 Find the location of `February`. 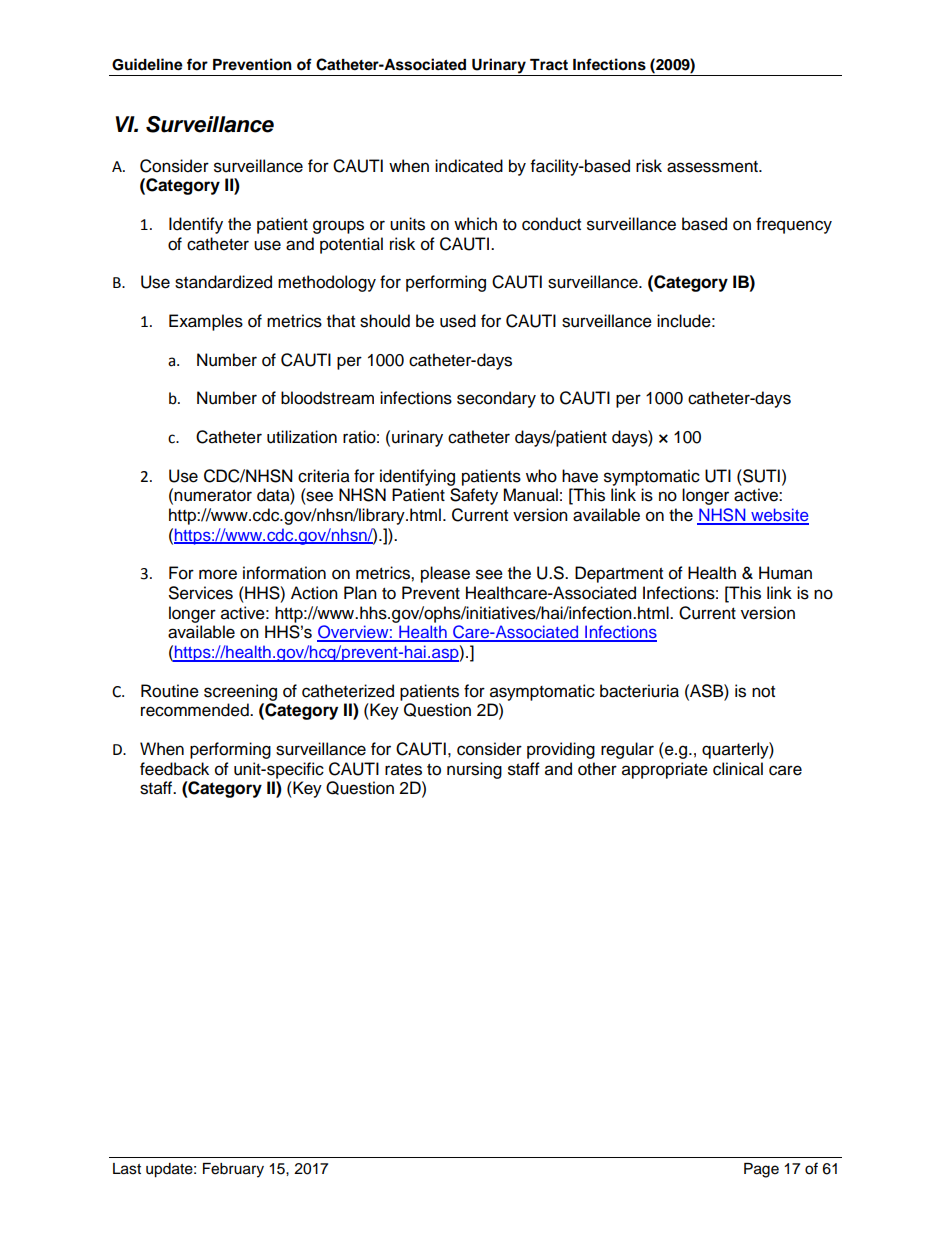

February is located at coordinates (233, 1170).
